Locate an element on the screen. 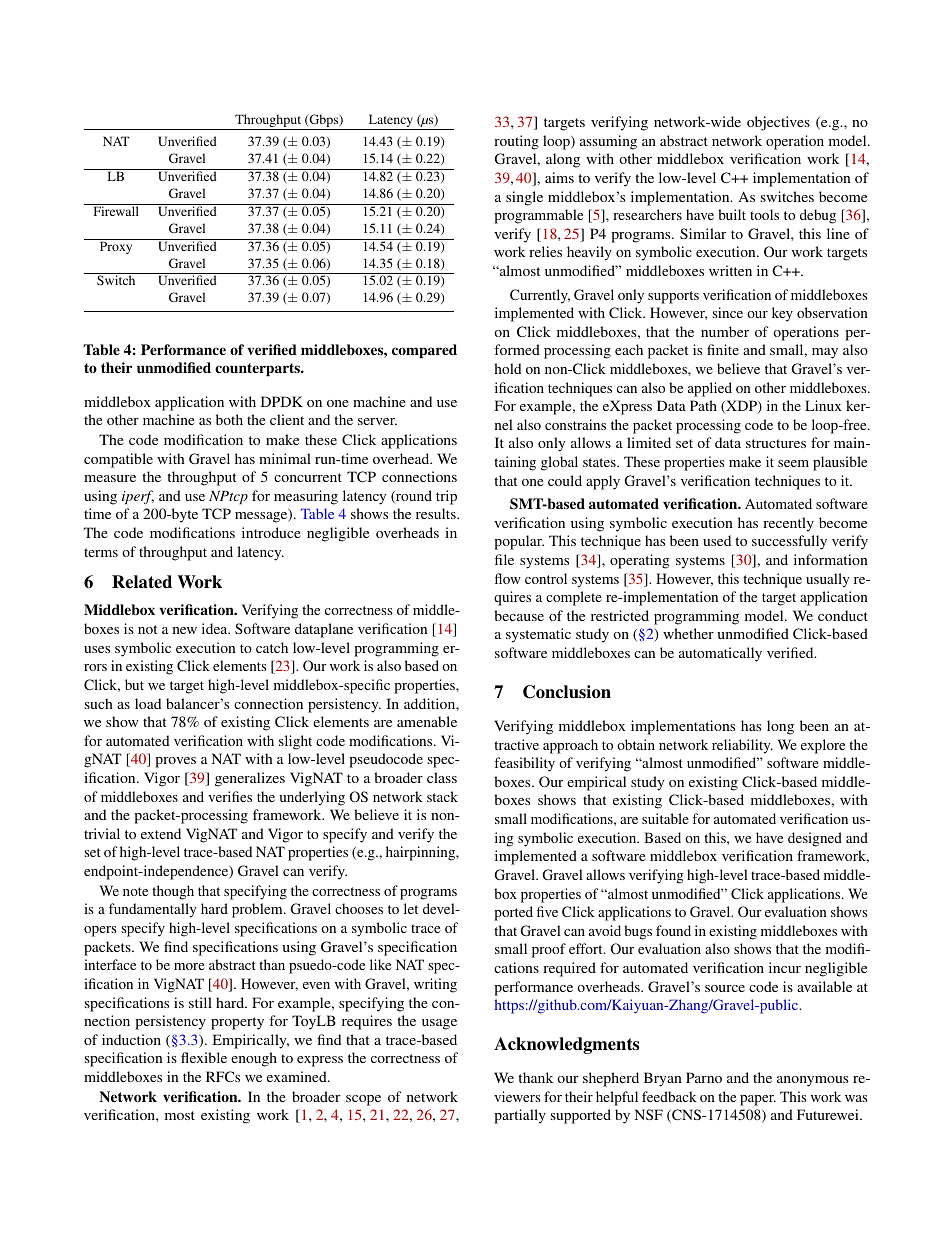 The image size is (952, 1233). flexible is located at coordinates (204, 1057).
